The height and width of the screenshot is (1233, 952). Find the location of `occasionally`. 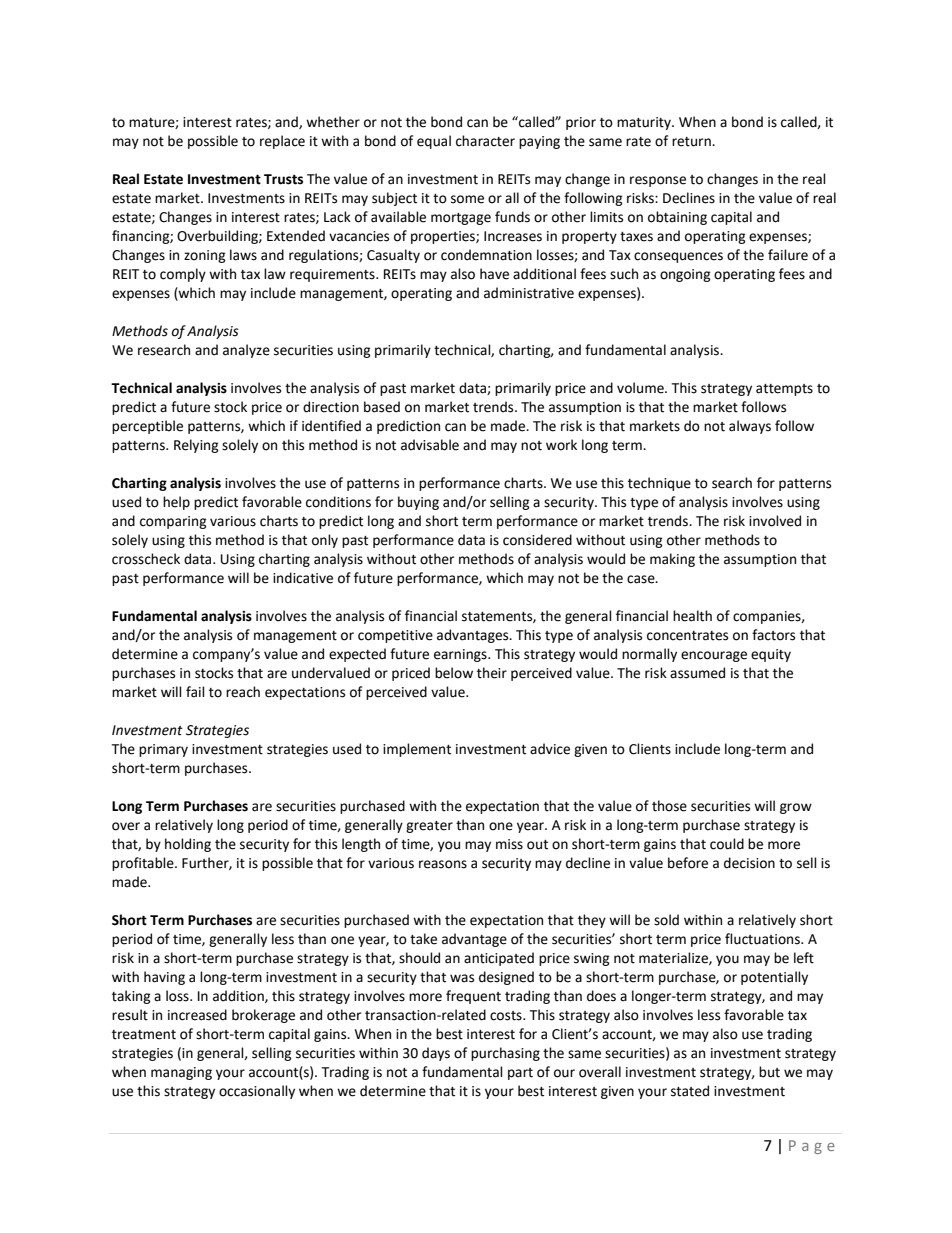

occasionally is located at coordinates (257, 1092).
